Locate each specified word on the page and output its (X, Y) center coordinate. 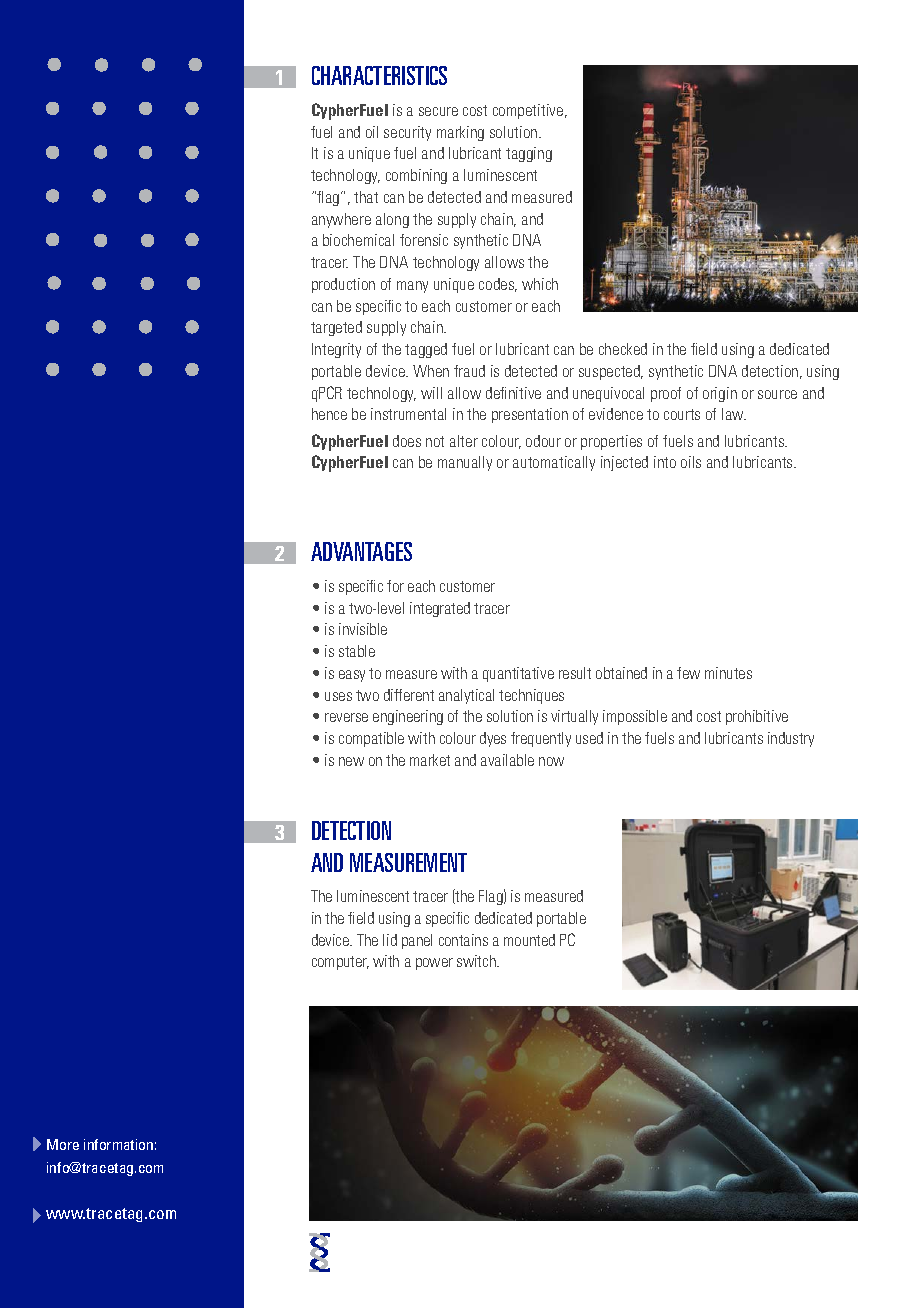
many (412, 287)
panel (417, 941)
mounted (529, 940)
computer (340, 963)
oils (691, 462)
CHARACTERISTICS (379, 75)
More (63, 1144)
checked (623, 349)
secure (438, 111)
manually (465, 463)
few (688, 673)
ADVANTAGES (361, 551)
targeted (336, 328)
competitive (529, 111)
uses (338, 696)
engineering (408, 717)
